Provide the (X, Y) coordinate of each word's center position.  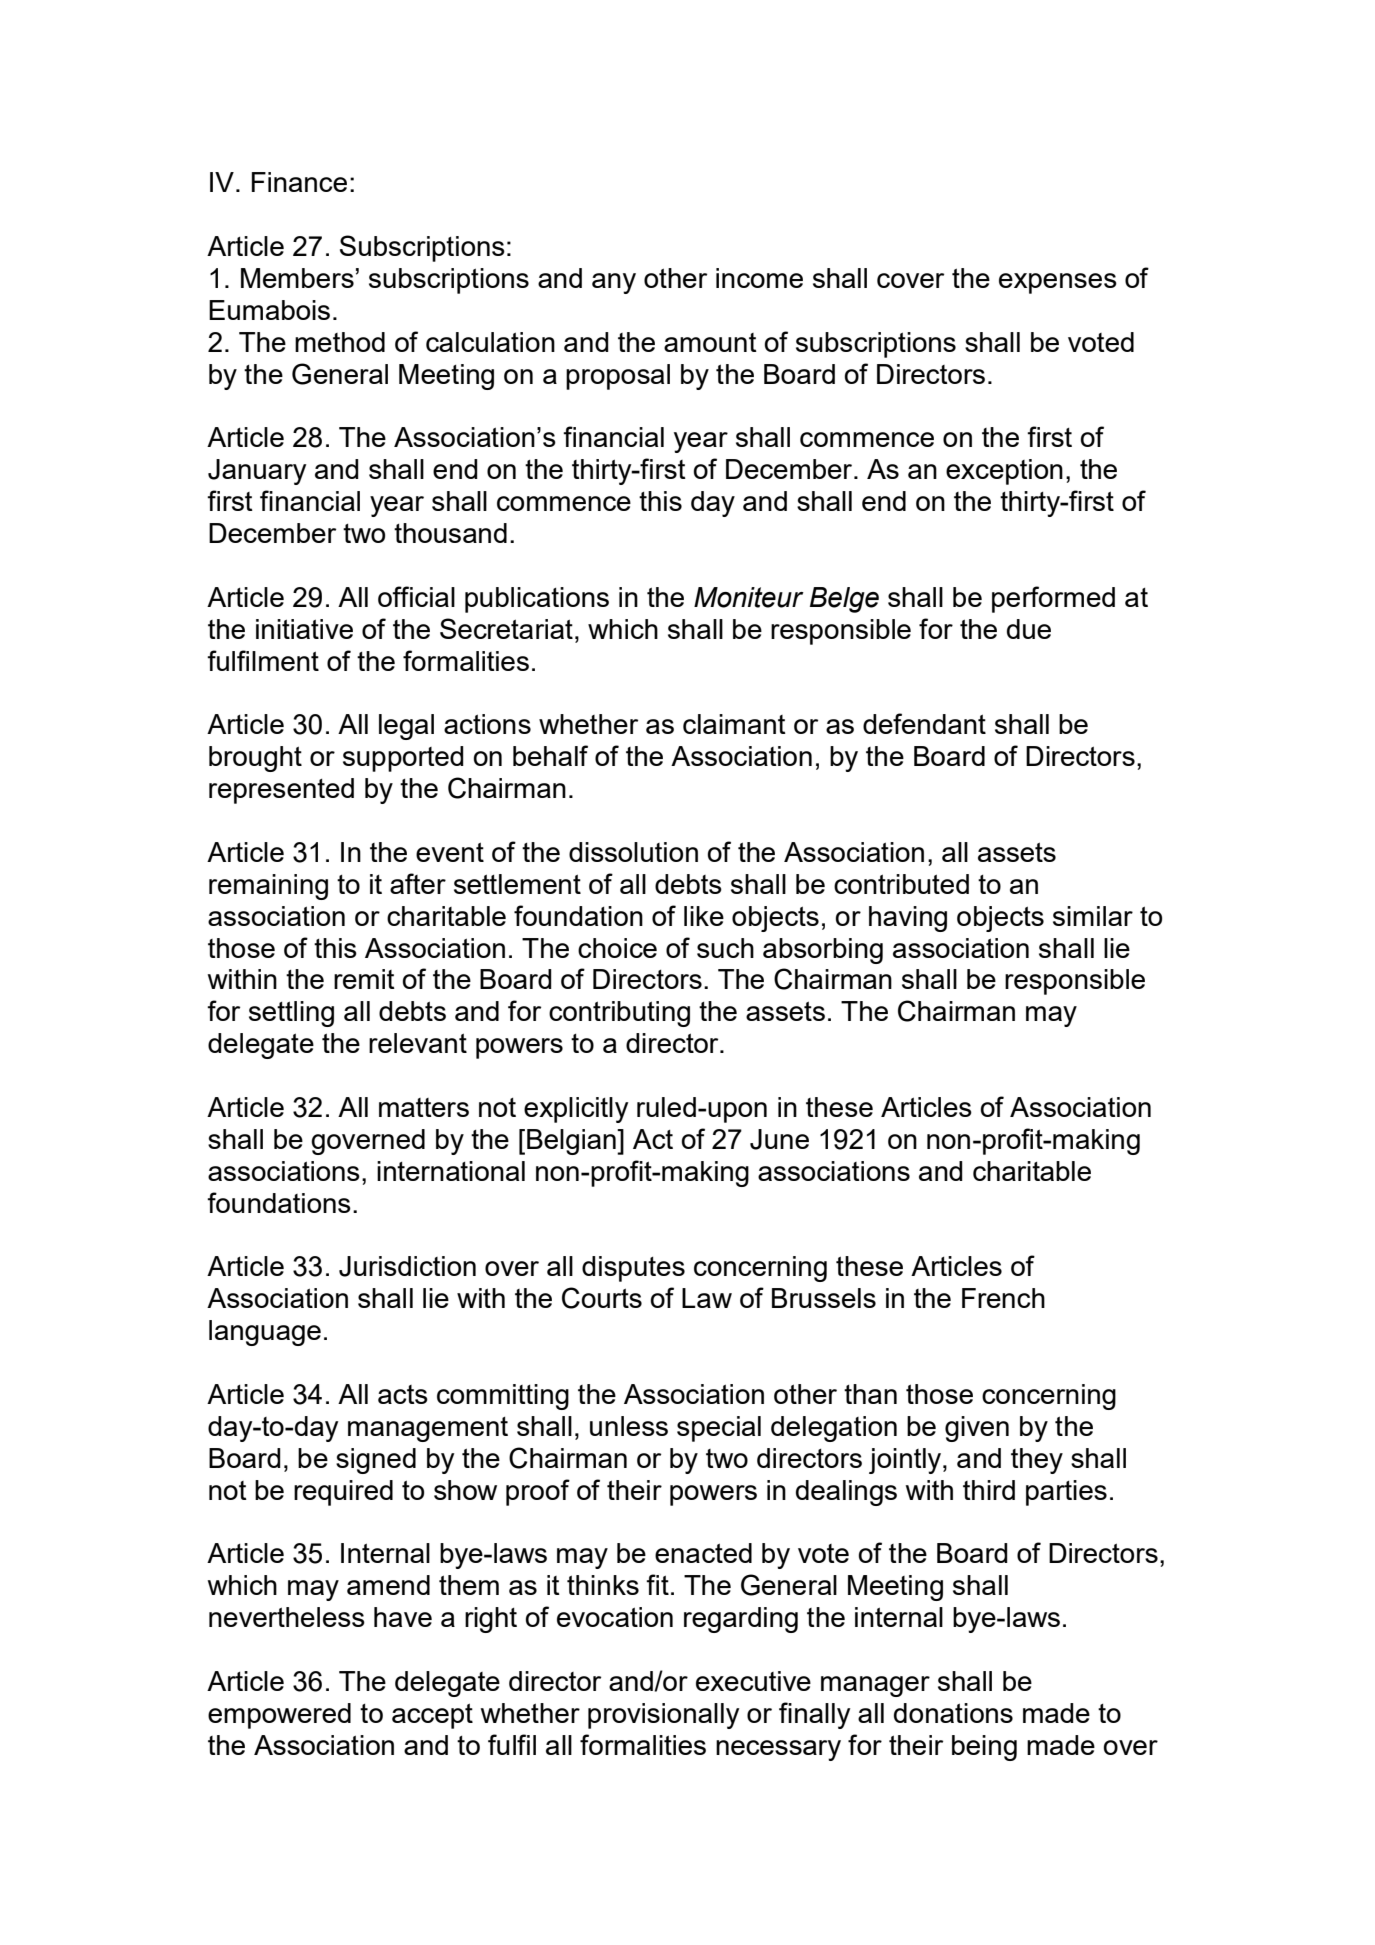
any (614, 283)
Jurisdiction (407, 1266)
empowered (279, 1716)
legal (406, 727)
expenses (1058, 283)
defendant (924, 723)
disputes (633, 1269)
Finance (299, 182)
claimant (734, 724)
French (1003, 1298)
